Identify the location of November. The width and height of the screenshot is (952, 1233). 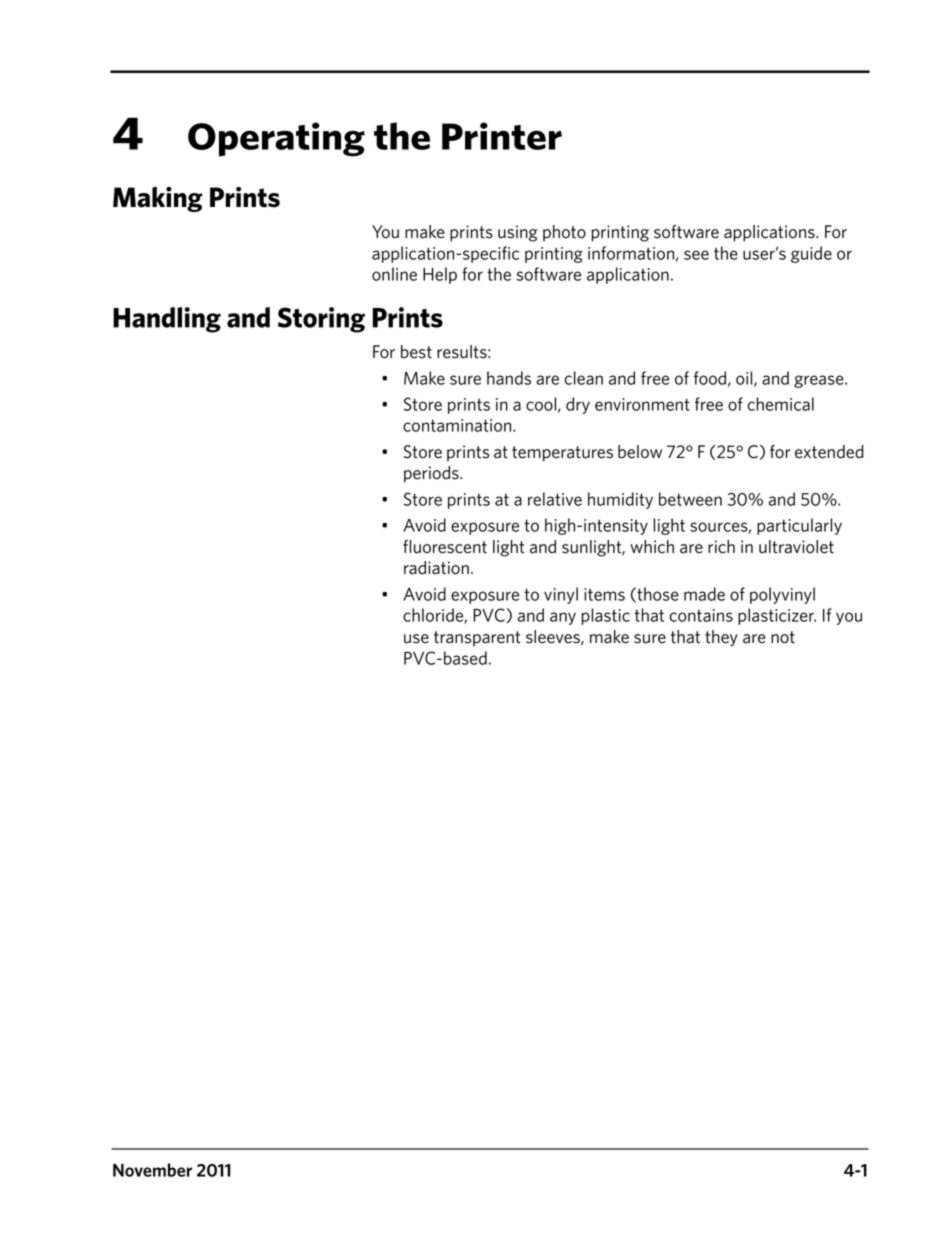
(152, 1170).
